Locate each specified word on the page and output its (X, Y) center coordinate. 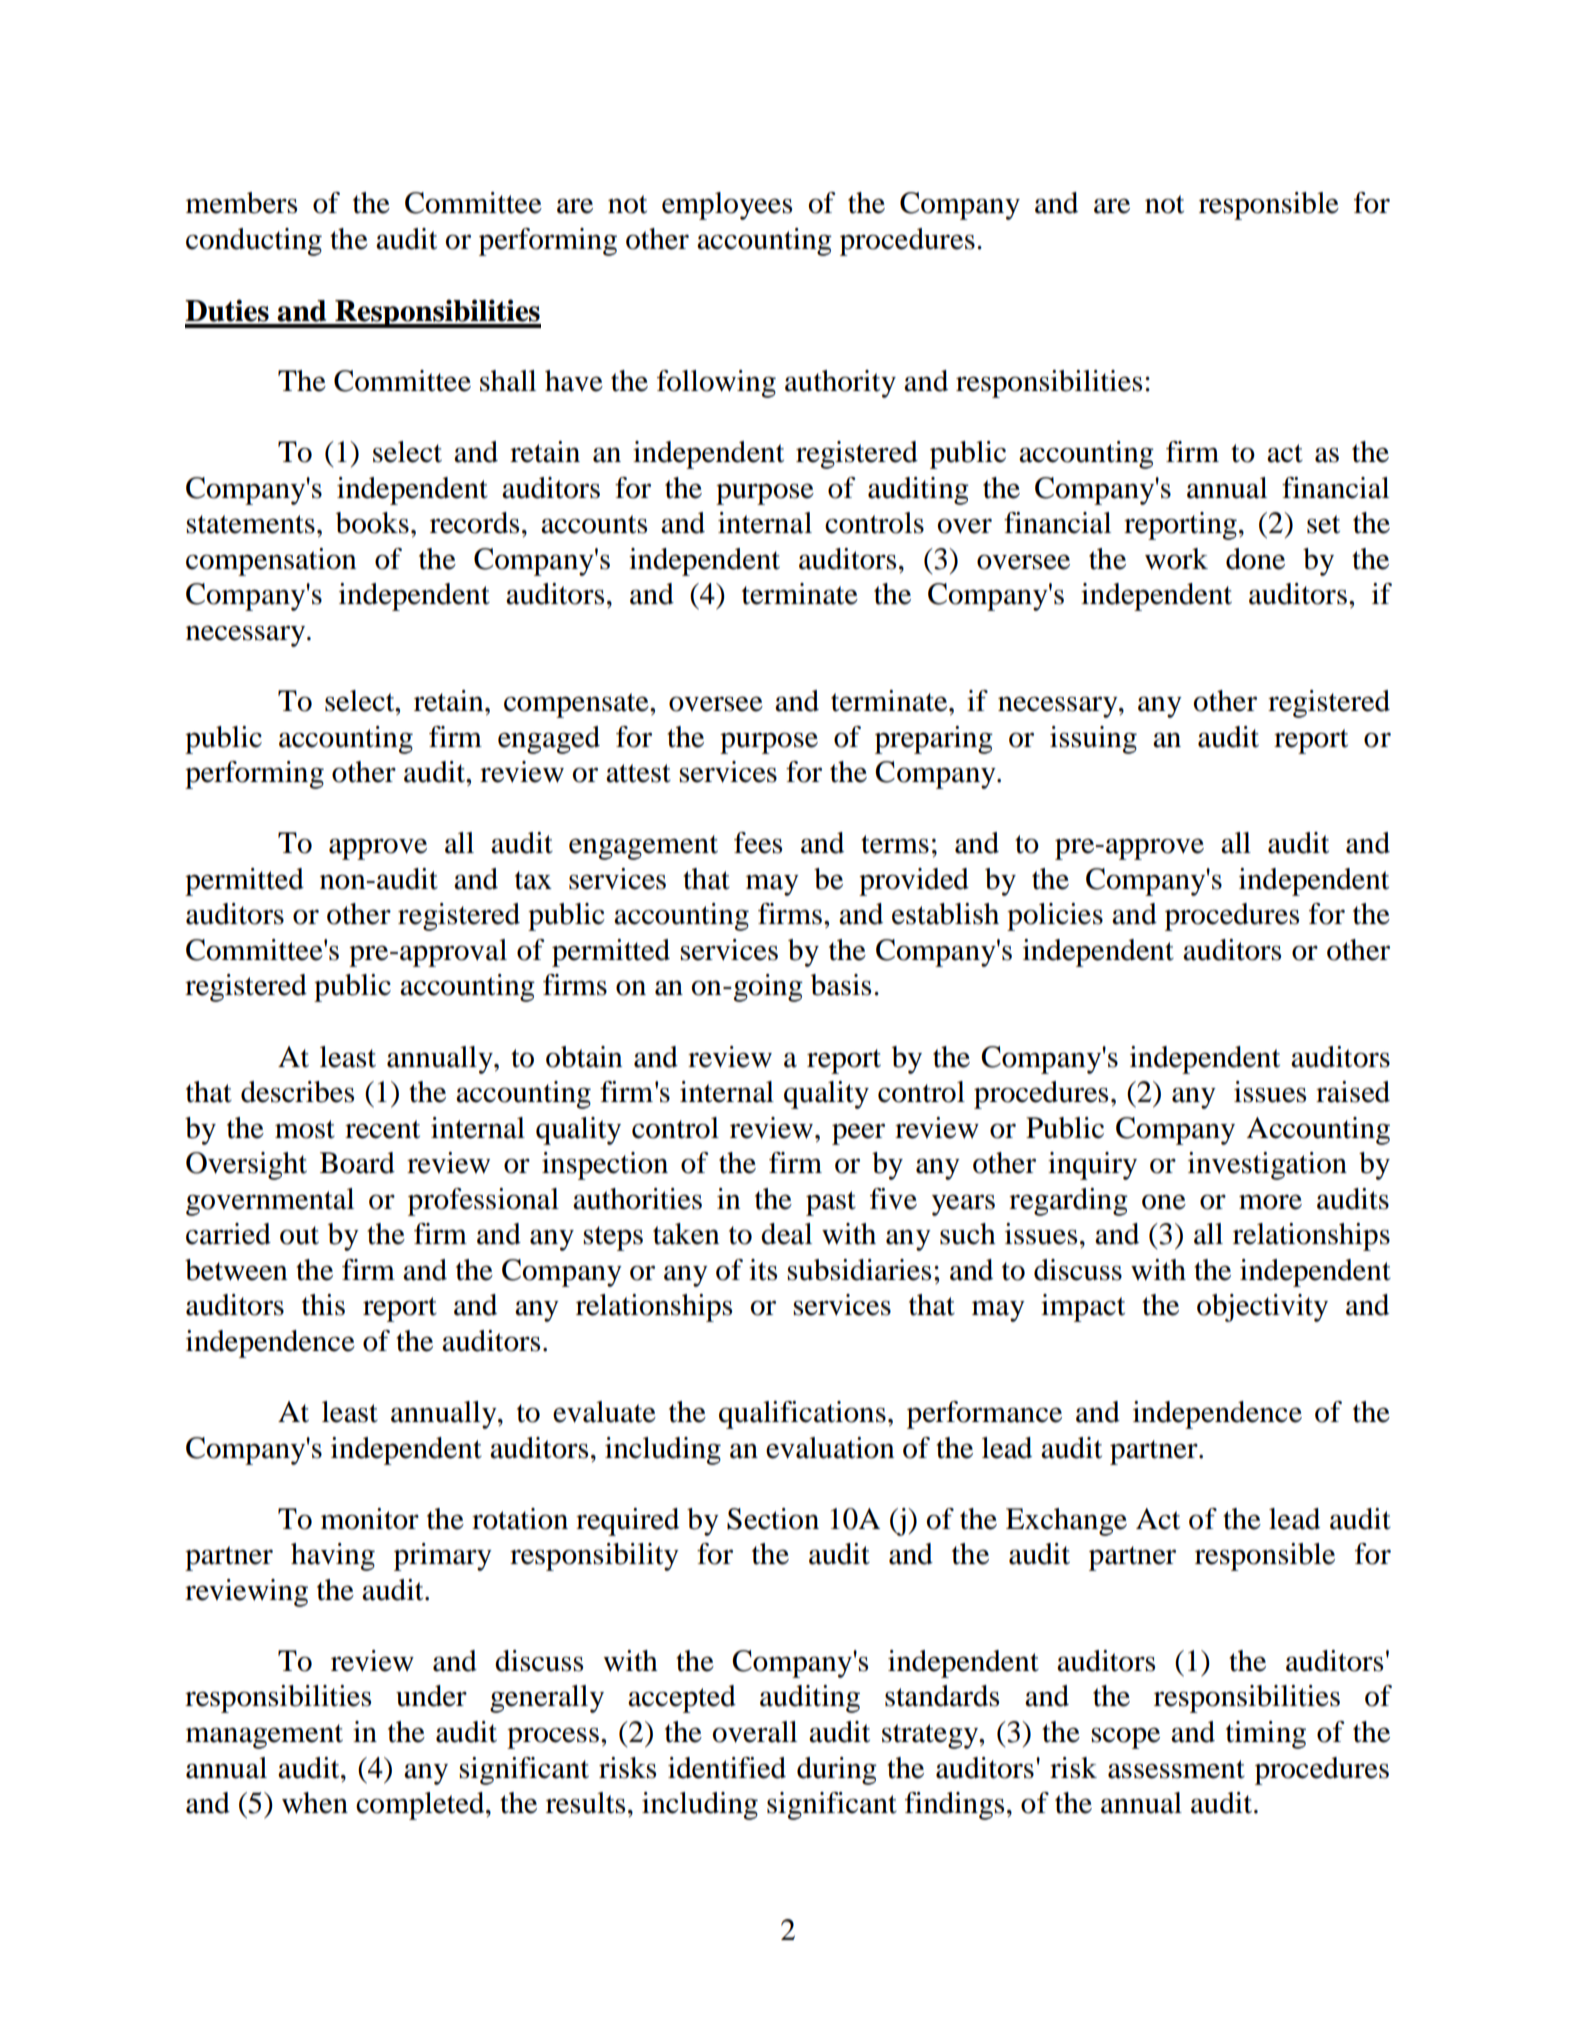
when (315, 1803)
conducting (254, 242)
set (1323, 524)
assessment (1176, 1769)
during (837, 1771)
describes (297, 1092)
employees (727, 206)
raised (1353, 1092)
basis (841, 985)
